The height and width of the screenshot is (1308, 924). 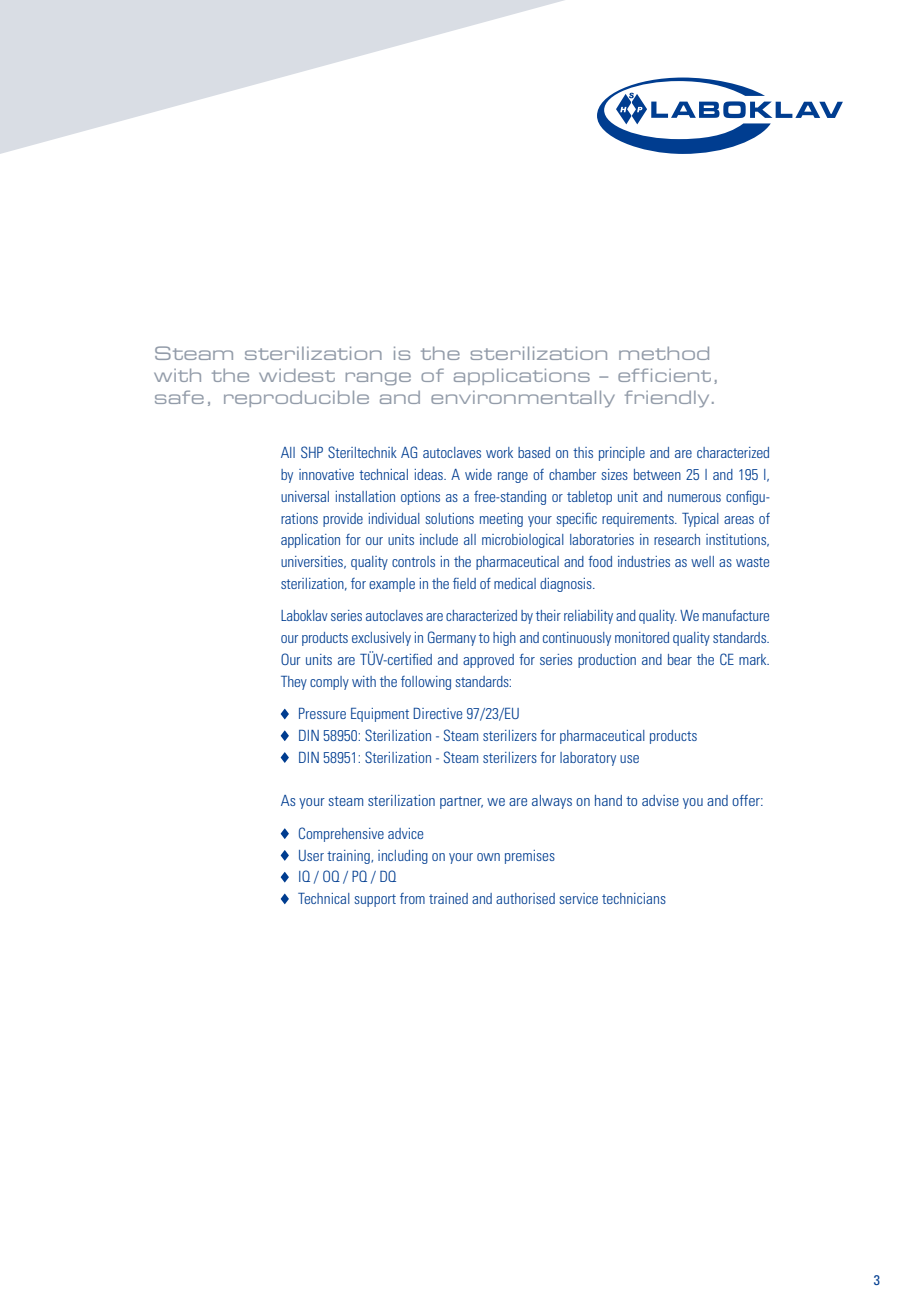 What do you see at coordinates (664, 375) in the screenshot?
I see `efficient` at bounding box center [664, 375].
